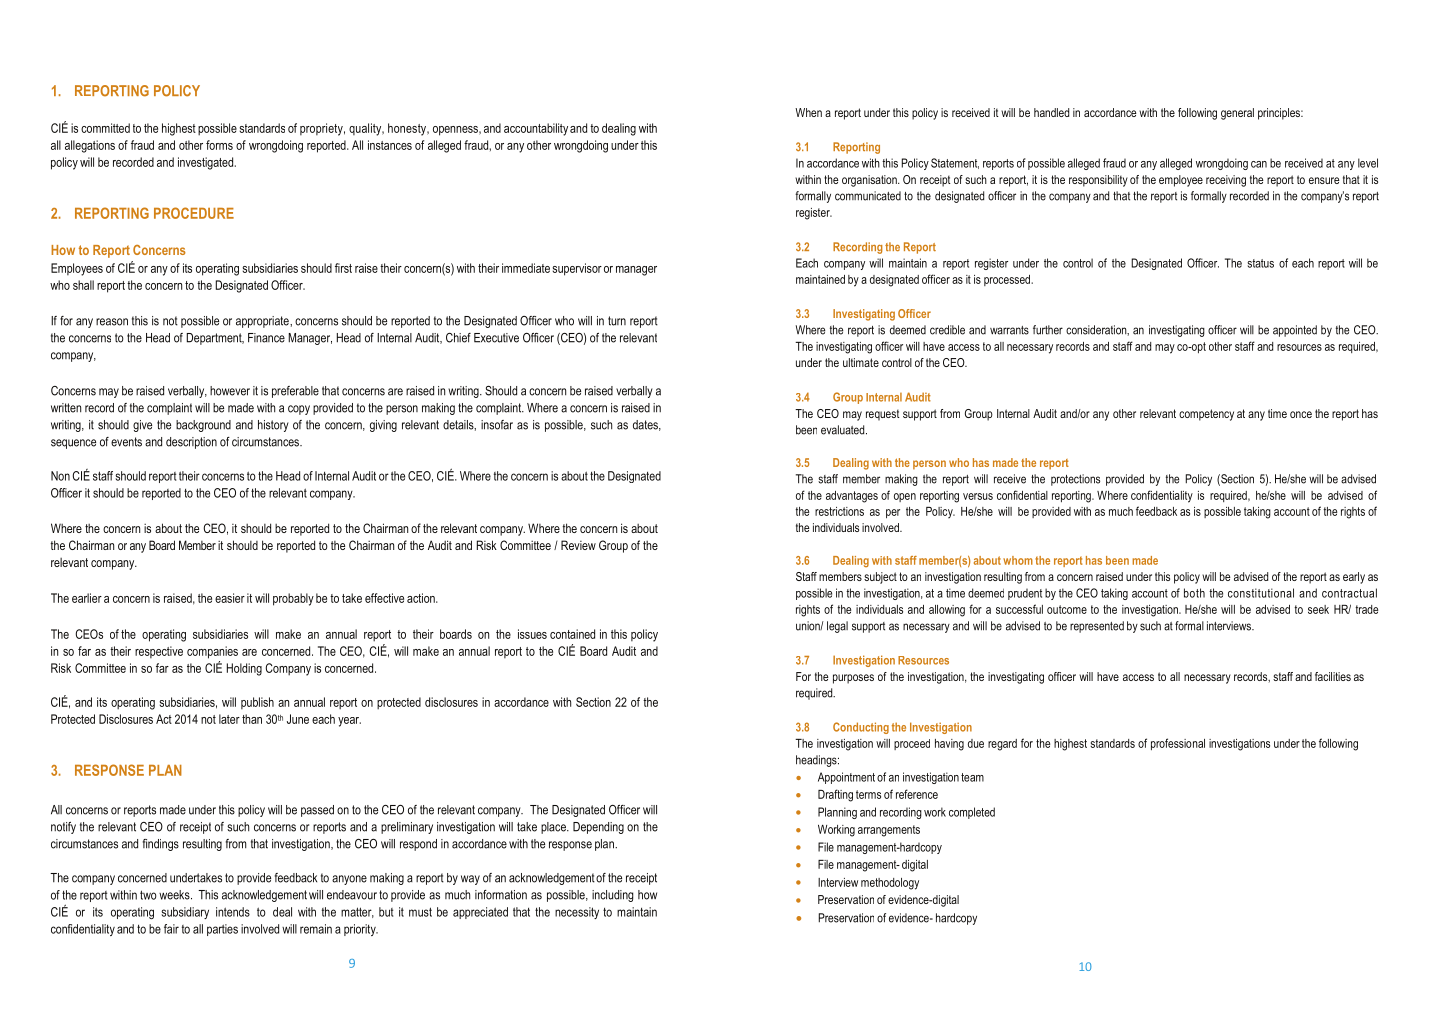 Image resolution: width=1444 pixels, height=1024 pixels. What do you see at coordinates (844, 430) in the screenshot?
I see `evaluated` at bounding box center [844, 430].
